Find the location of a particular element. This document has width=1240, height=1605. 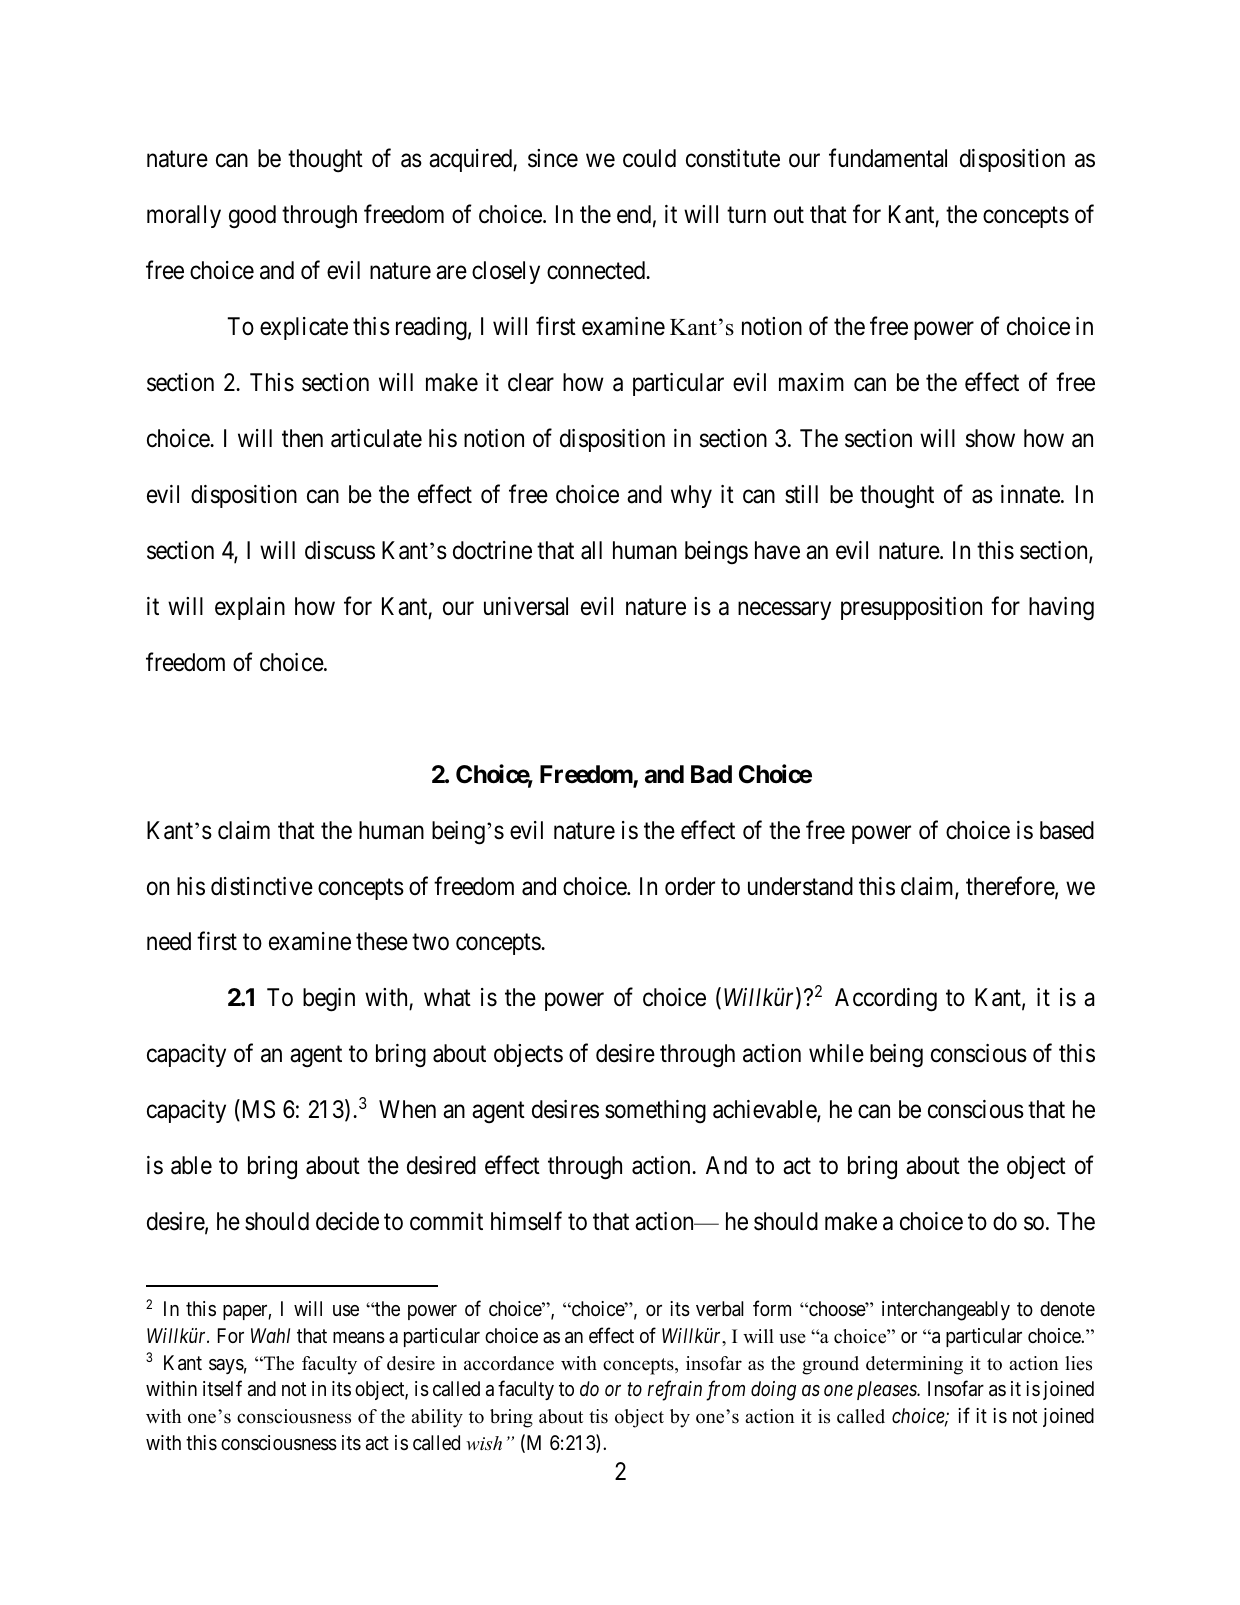

fundamental is located at coordinates (888, 158).
